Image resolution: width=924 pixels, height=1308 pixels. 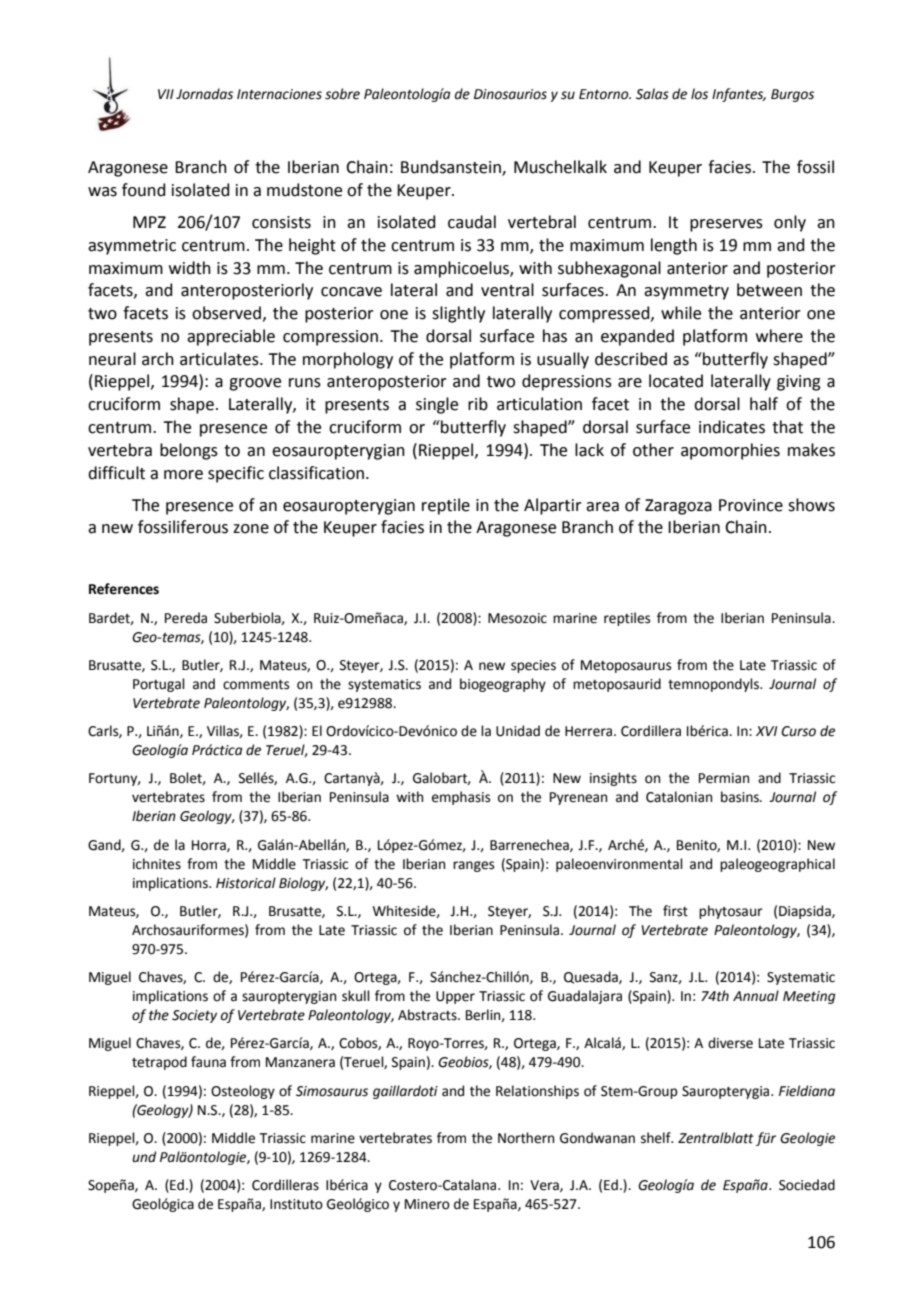 What do you see at coordinates (255, 384) in the page?
I see `groove` at bounding box center [255, 384].
